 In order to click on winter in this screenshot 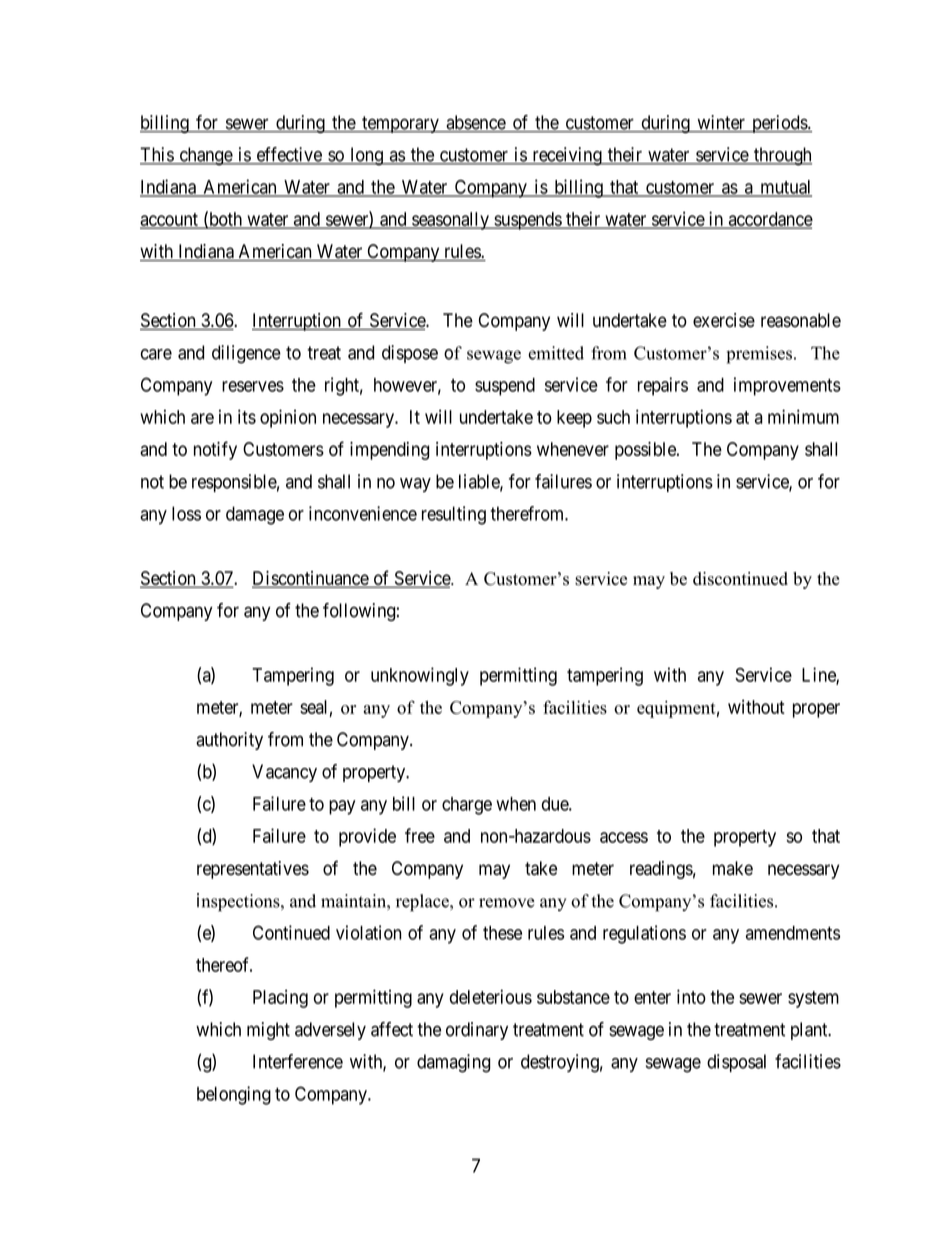, I will do `click(721, 123)`.
